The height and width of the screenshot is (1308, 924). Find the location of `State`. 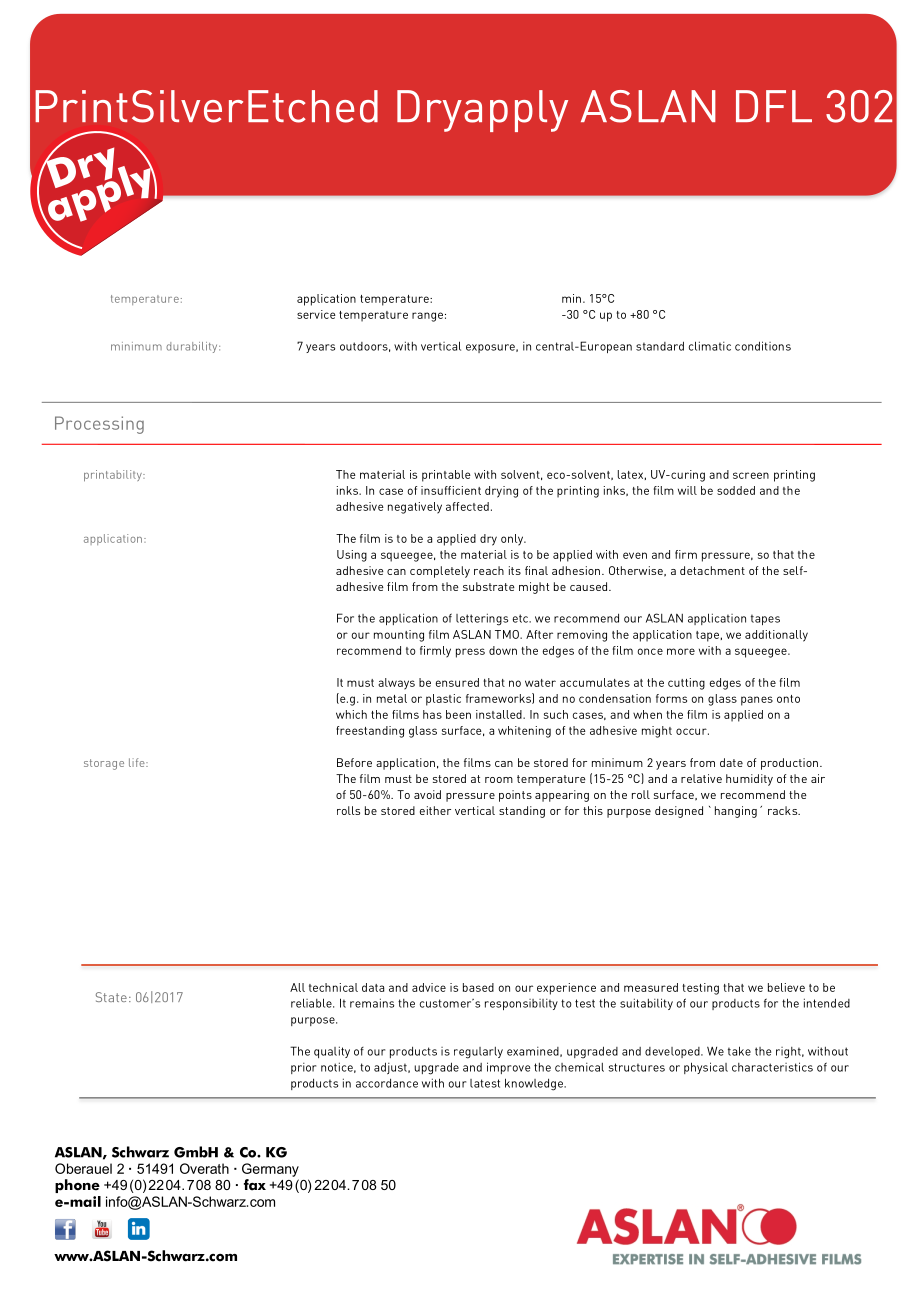

State is located at coordinates (111, 997).
